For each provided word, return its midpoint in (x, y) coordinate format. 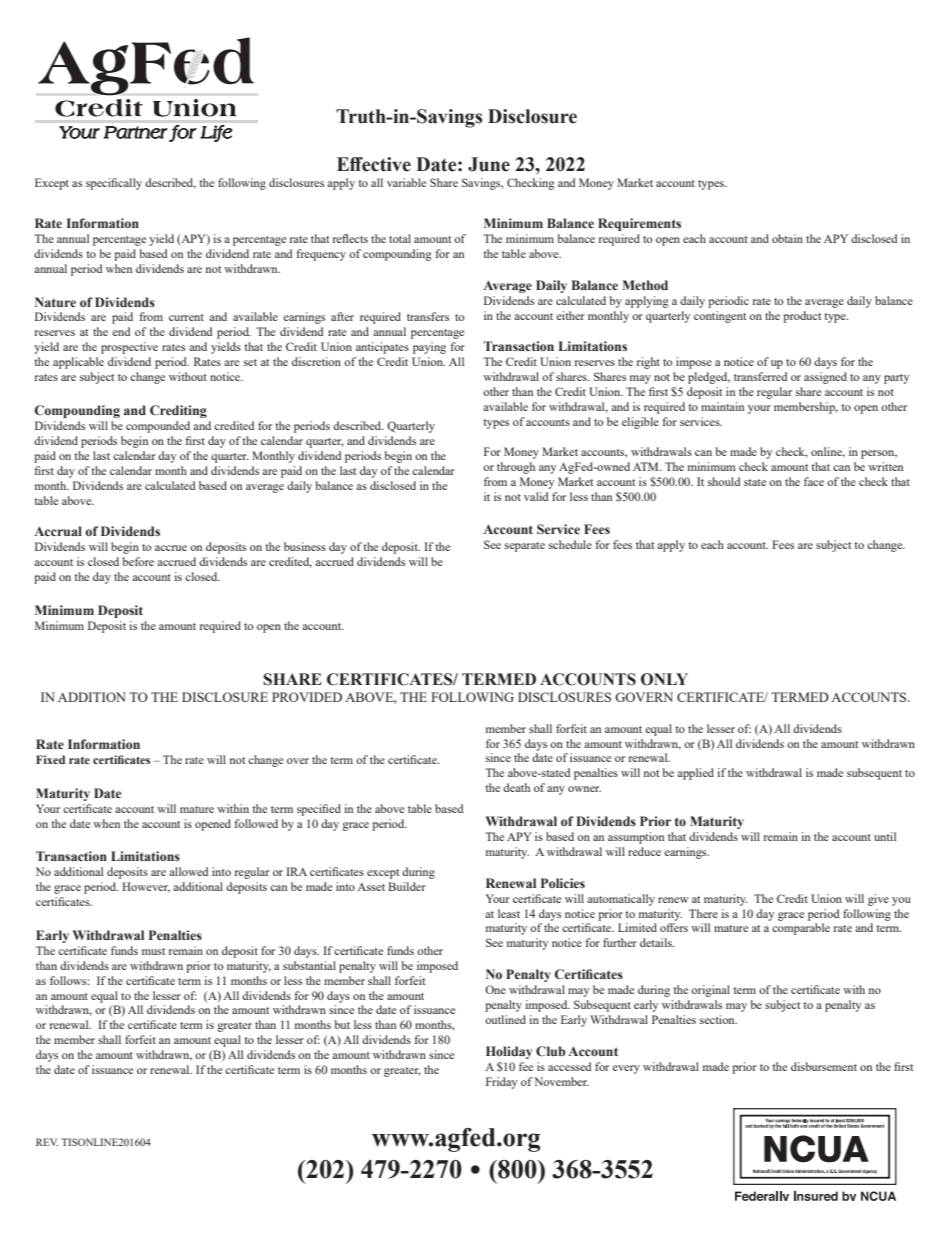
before (138, 561)
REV (47, 1142)
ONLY (664, 679)
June (489, 164)
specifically (114, 184)
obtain (787, 238)
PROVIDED (307, 697)
